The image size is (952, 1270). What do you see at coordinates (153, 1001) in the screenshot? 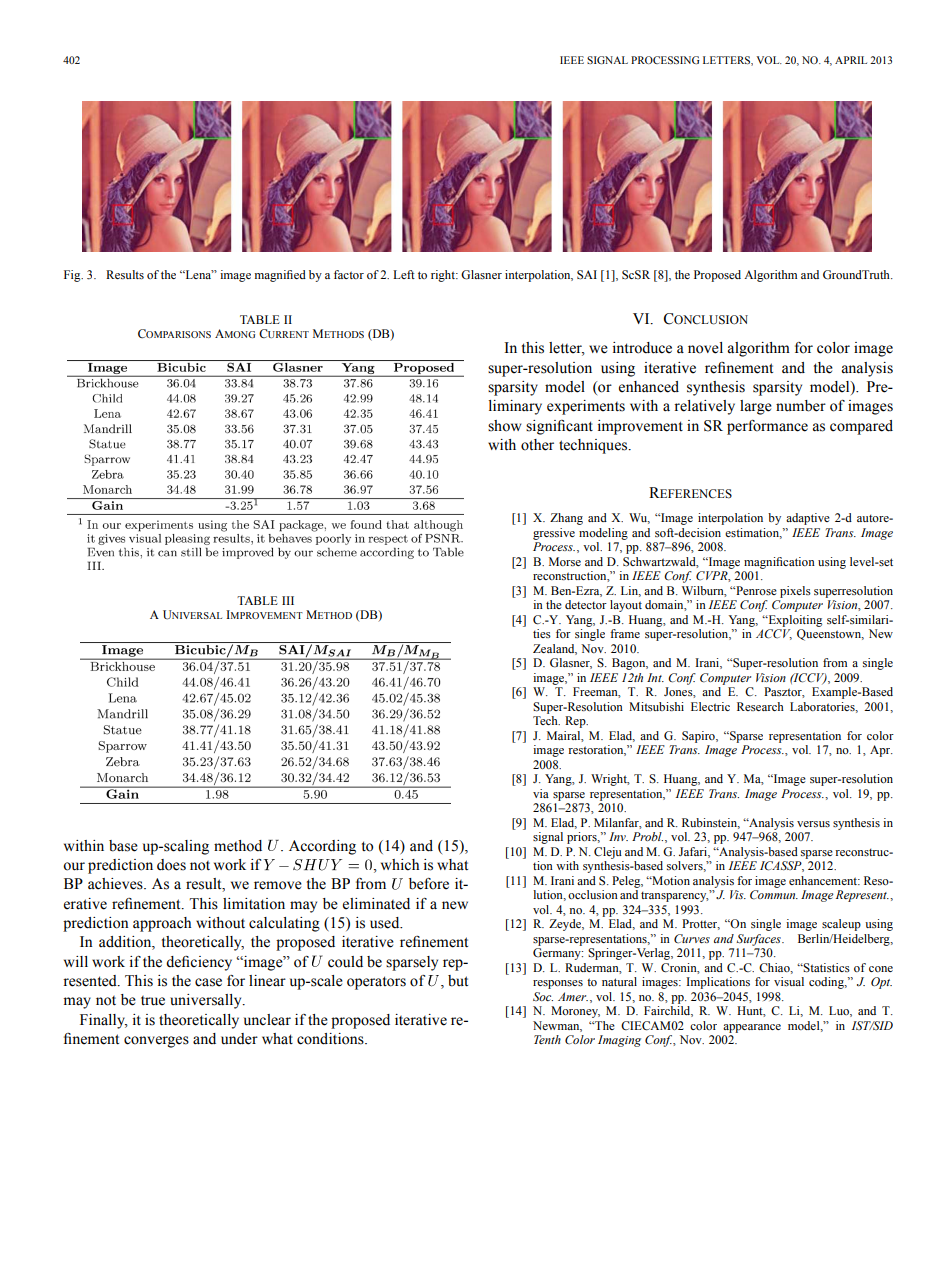
I see `true` at bounding box center [153, 1001].
